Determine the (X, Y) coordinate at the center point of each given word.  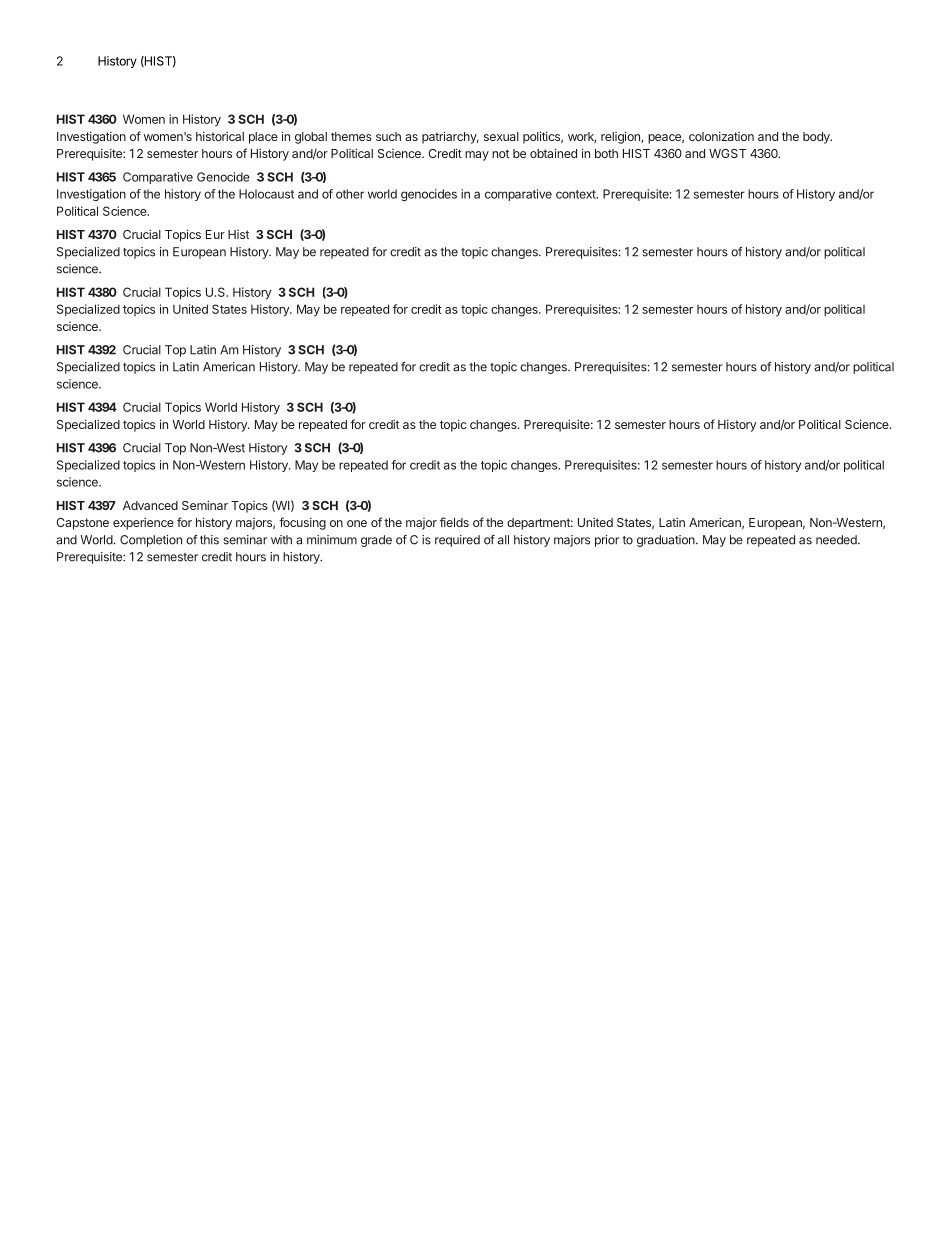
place (263, 138)
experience (143, 523)
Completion (151, 541)
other (350, 194)
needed (837, 540)
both (606, 153)
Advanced (150, 505)
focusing (302, 523)
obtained (553, 153)
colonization (721, 136)
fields (454, 522)
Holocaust (266, 194)
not (500, 153)
